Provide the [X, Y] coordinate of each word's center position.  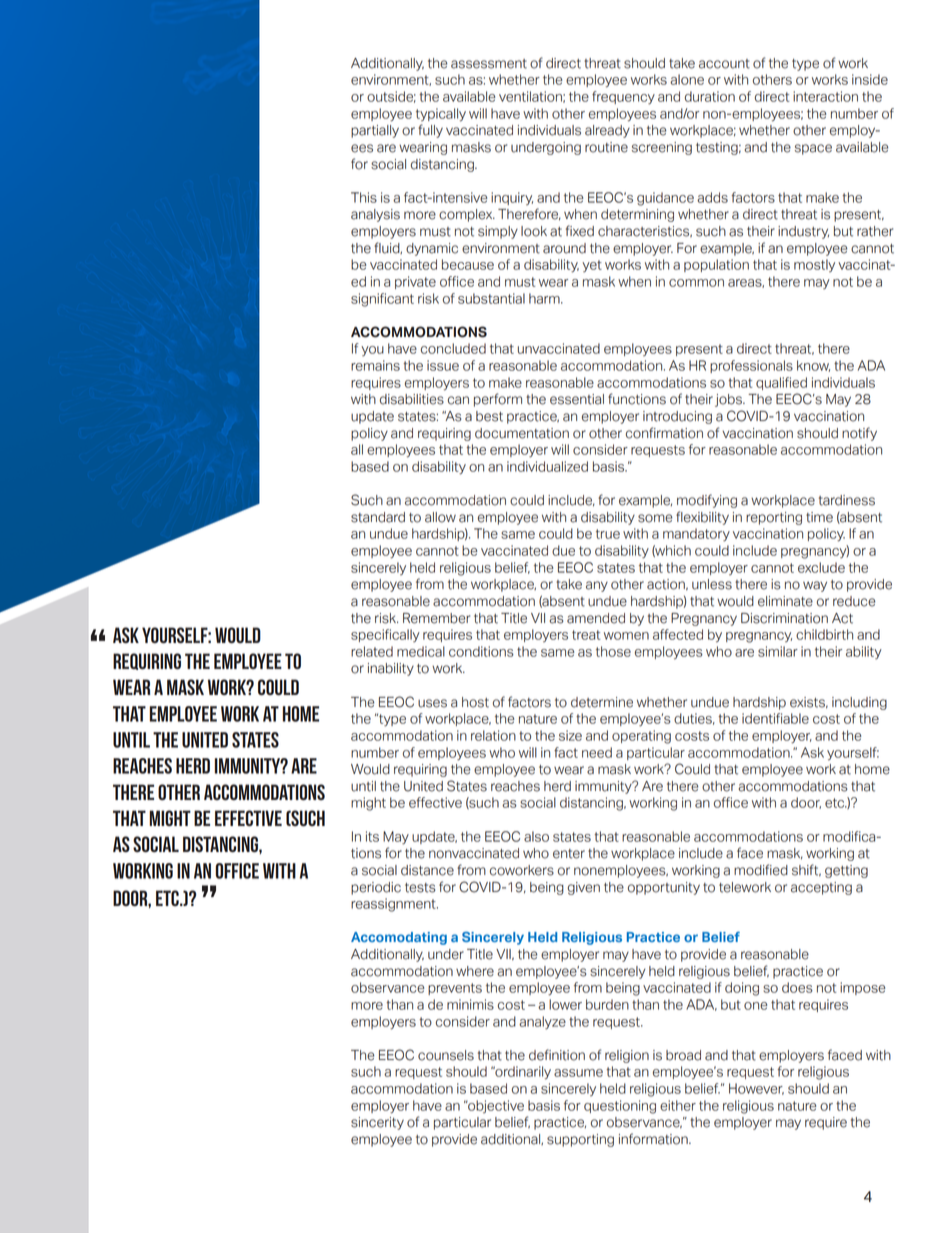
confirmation [664, 433]
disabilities [412, 399]
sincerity [377, 1123]
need [597, 752]
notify [859, 434]
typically [441, 115]
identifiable [775, 718]
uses [432, 703]
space [813, 149]
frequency [623, 98]
